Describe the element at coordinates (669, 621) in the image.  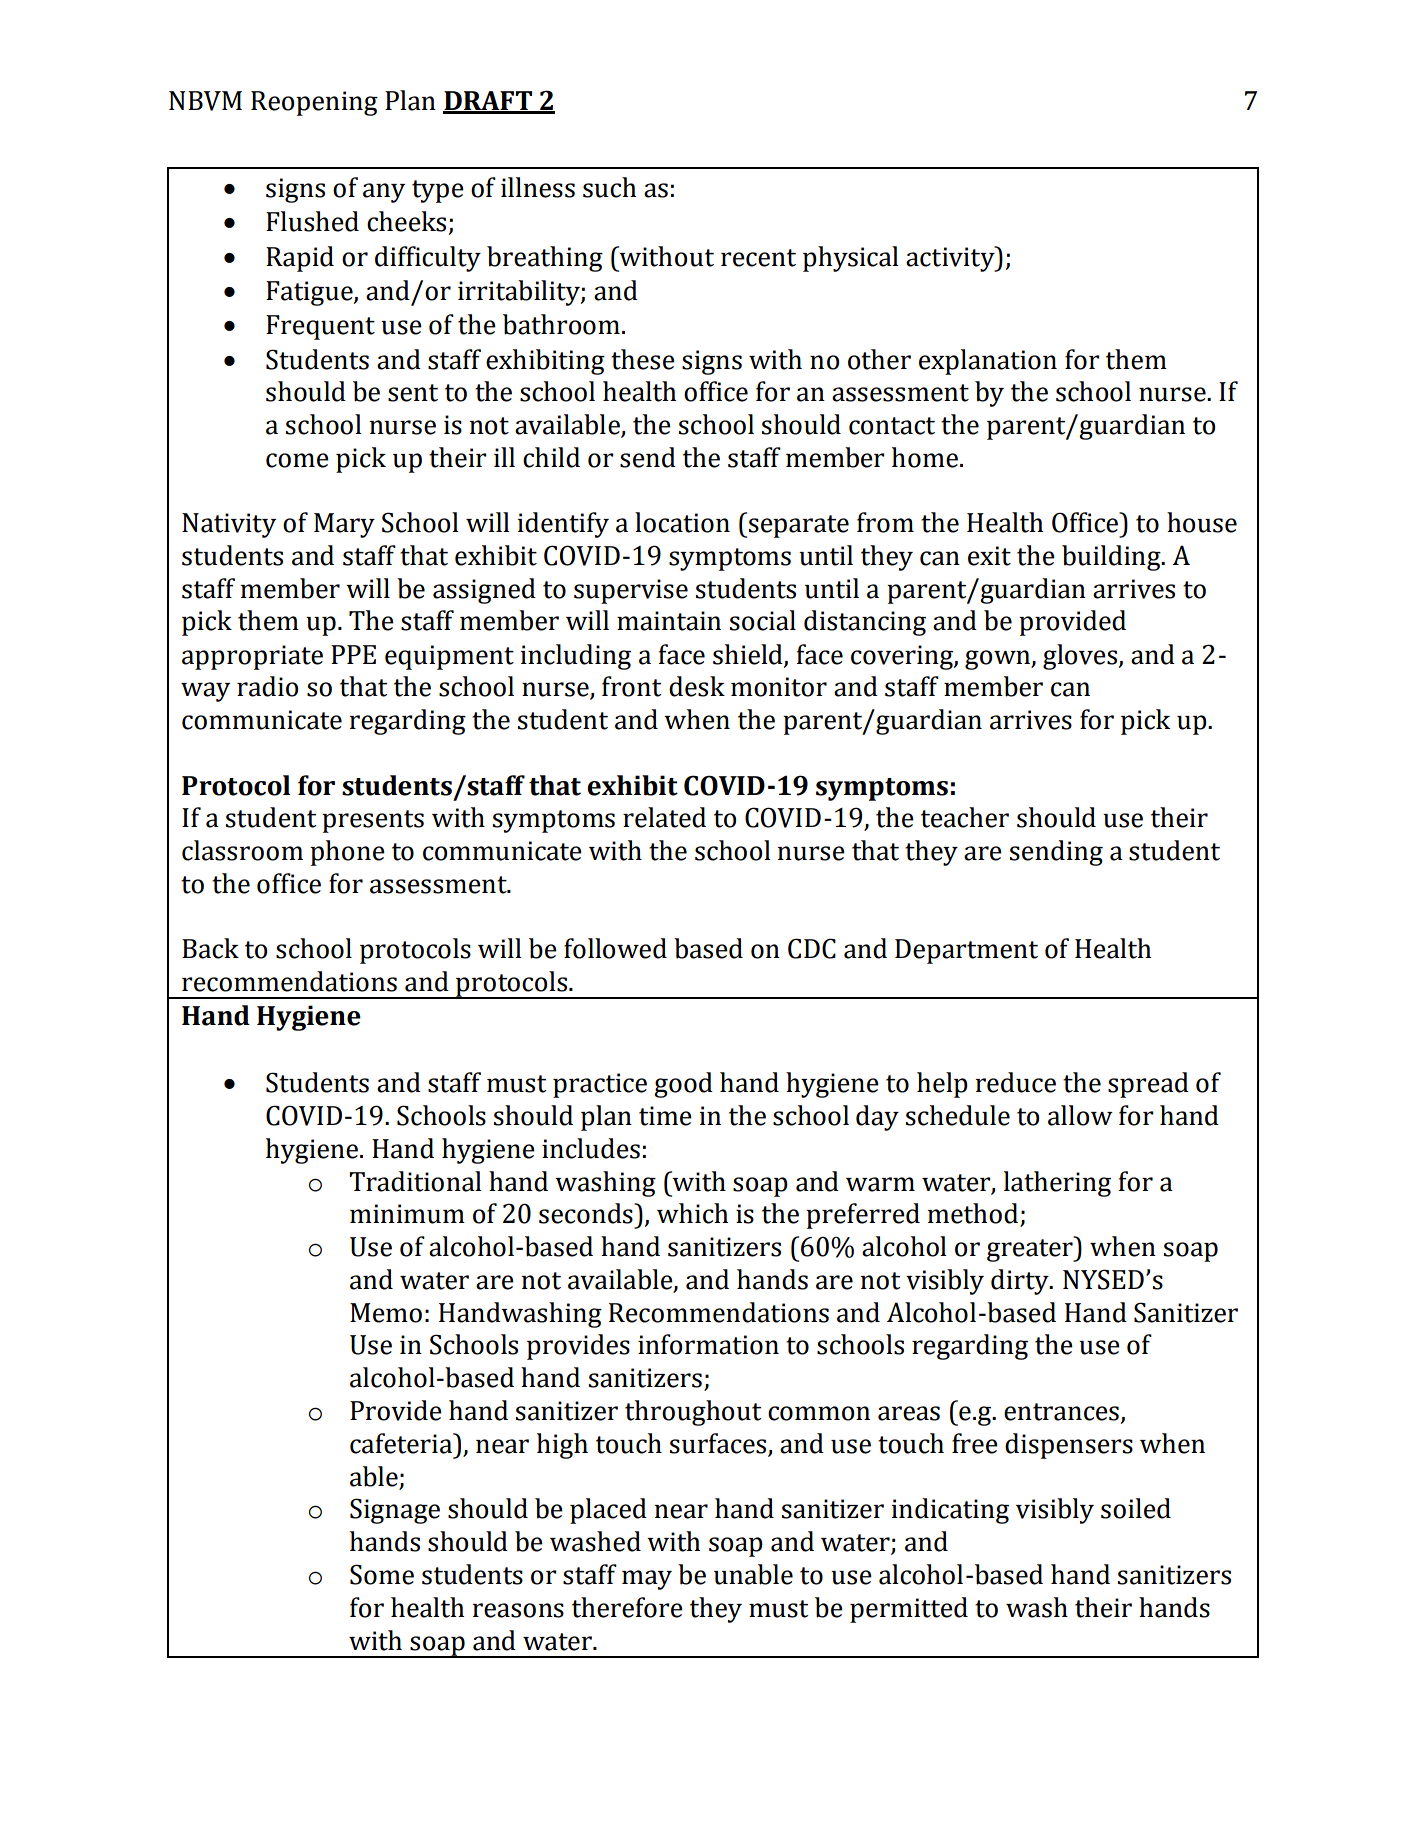
I see `maintain` at that location.
